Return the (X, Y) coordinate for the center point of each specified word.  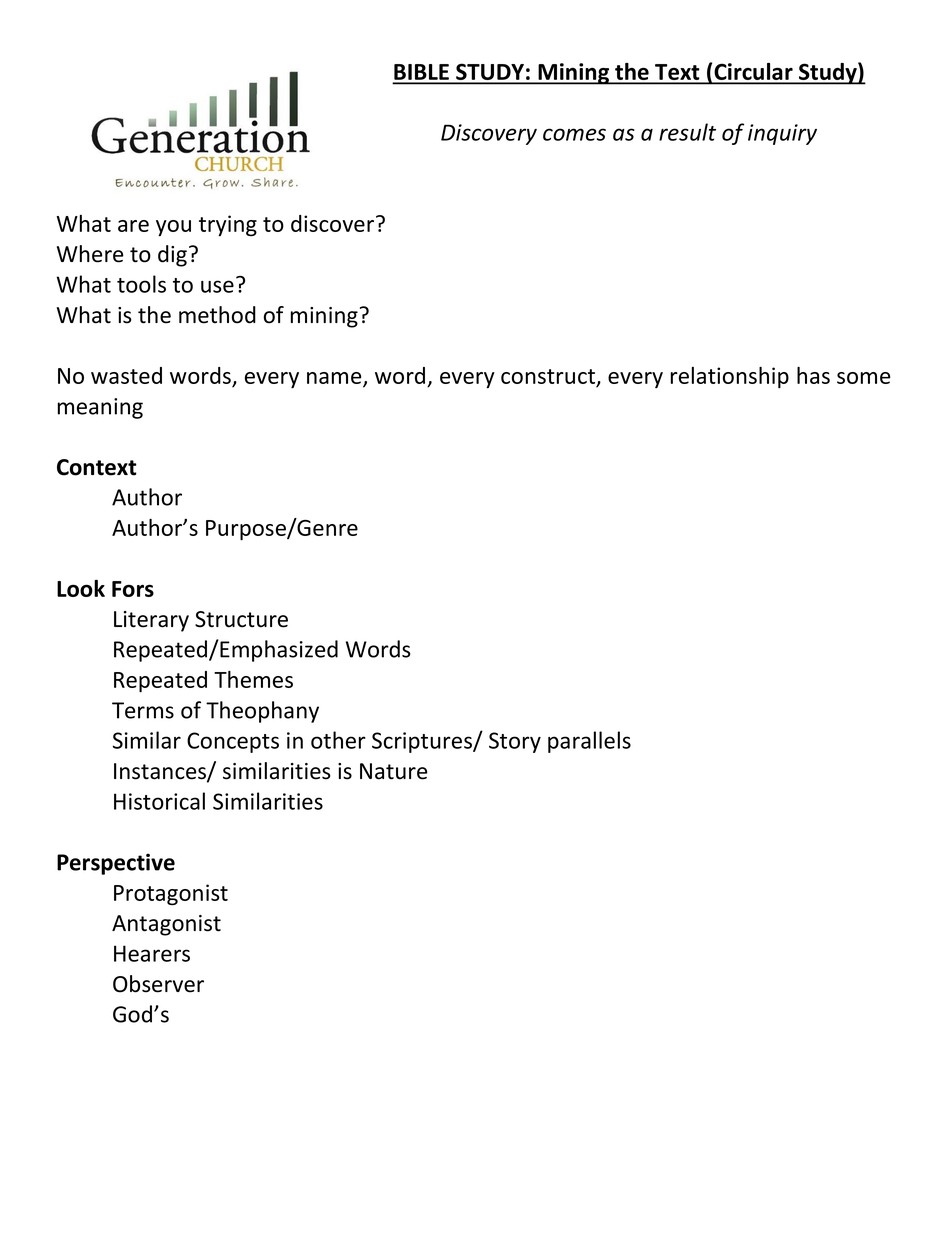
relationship (730, 377)
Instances (161, 772)
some (863, 378)
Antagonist (166, 925)
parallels (589, 742)
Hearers (152, 953)
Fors (133, 589)
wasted (126, 375)
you (173, 228)
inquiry (782, 134)
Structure (241, 619)
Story (515, 742)
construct (549, 377)
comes (574, 134)
